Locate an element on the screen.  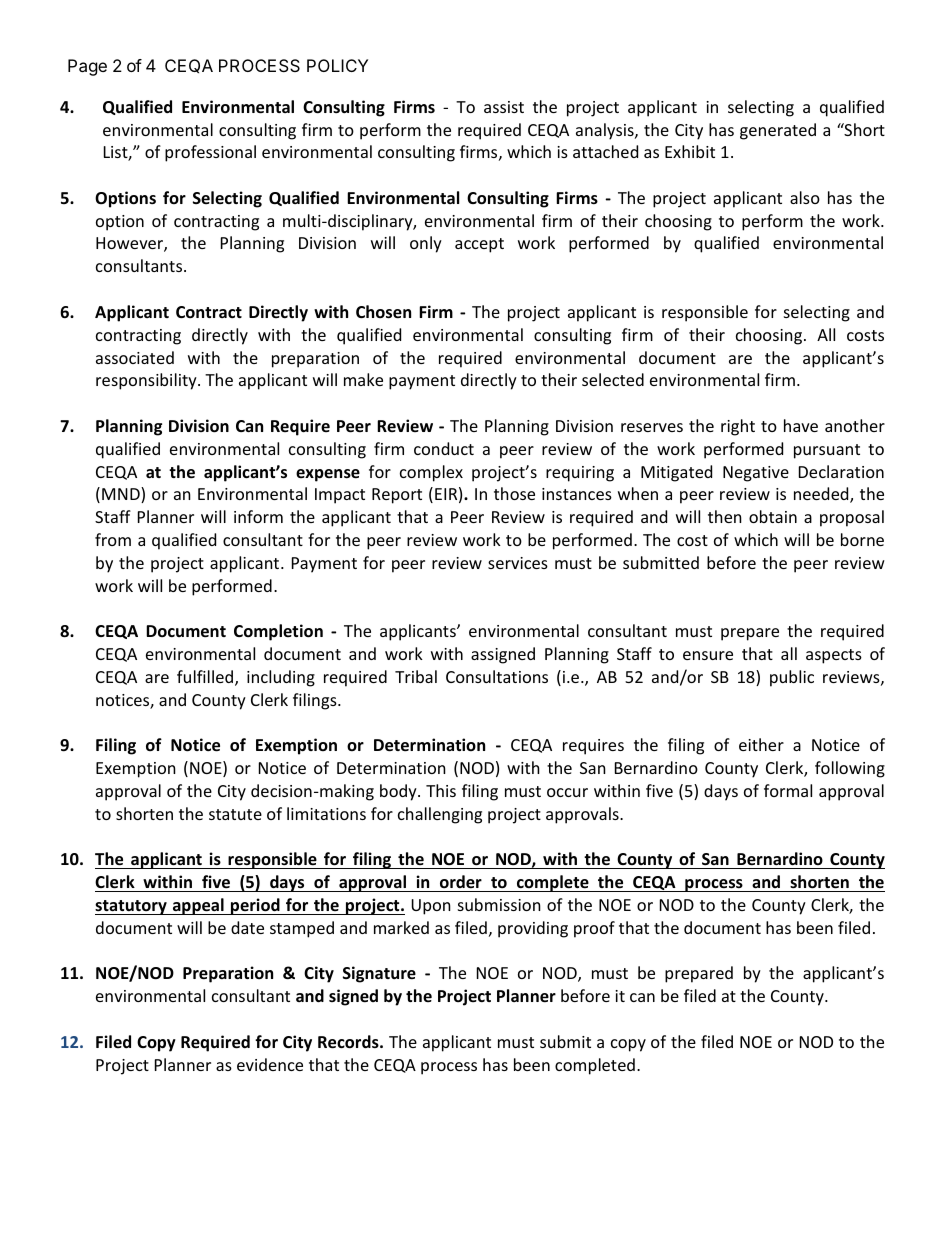
evidence is located at coordinates (270, 1064).
